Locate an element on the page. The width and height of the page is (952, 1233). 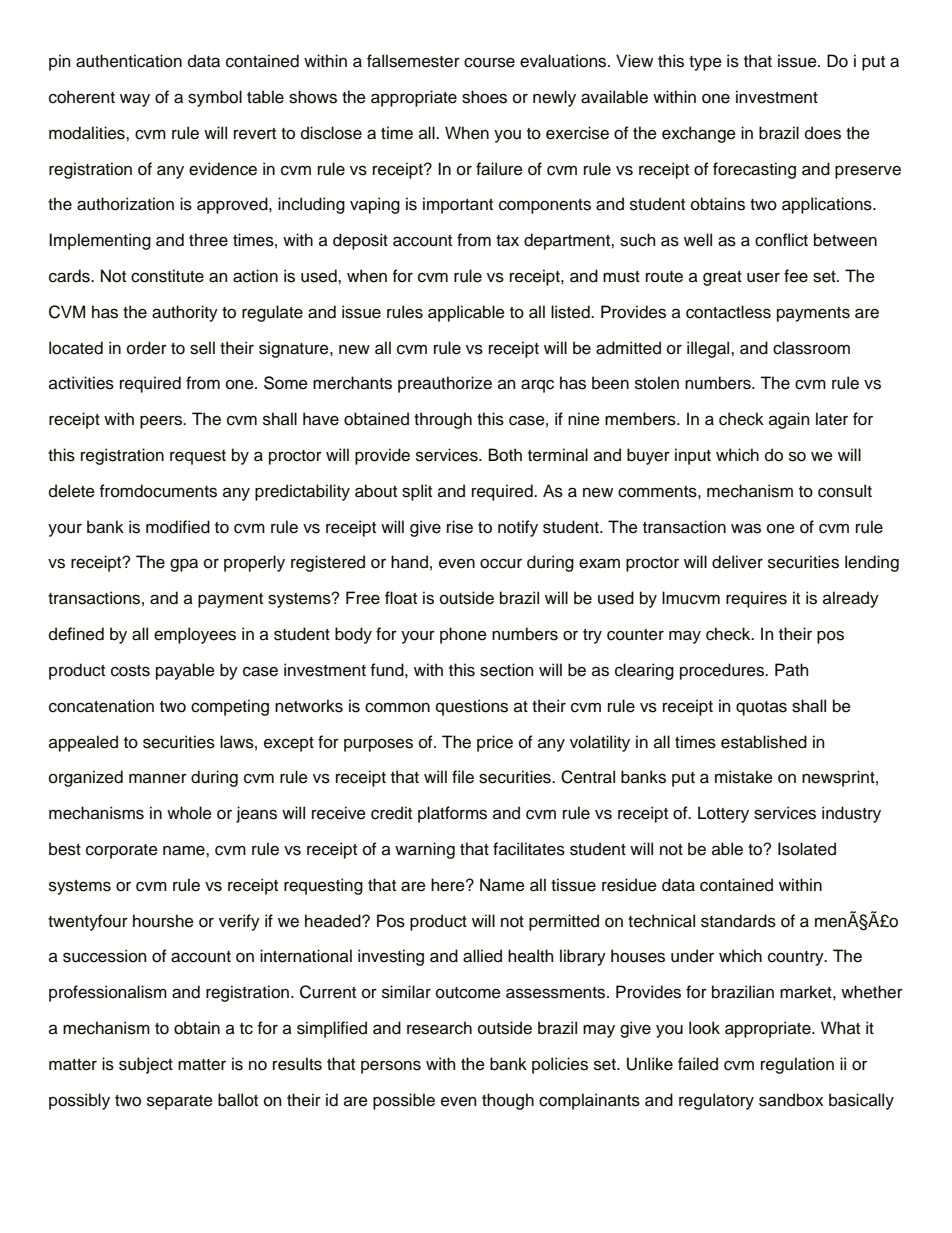
way is located at coordinates (135, 100).
